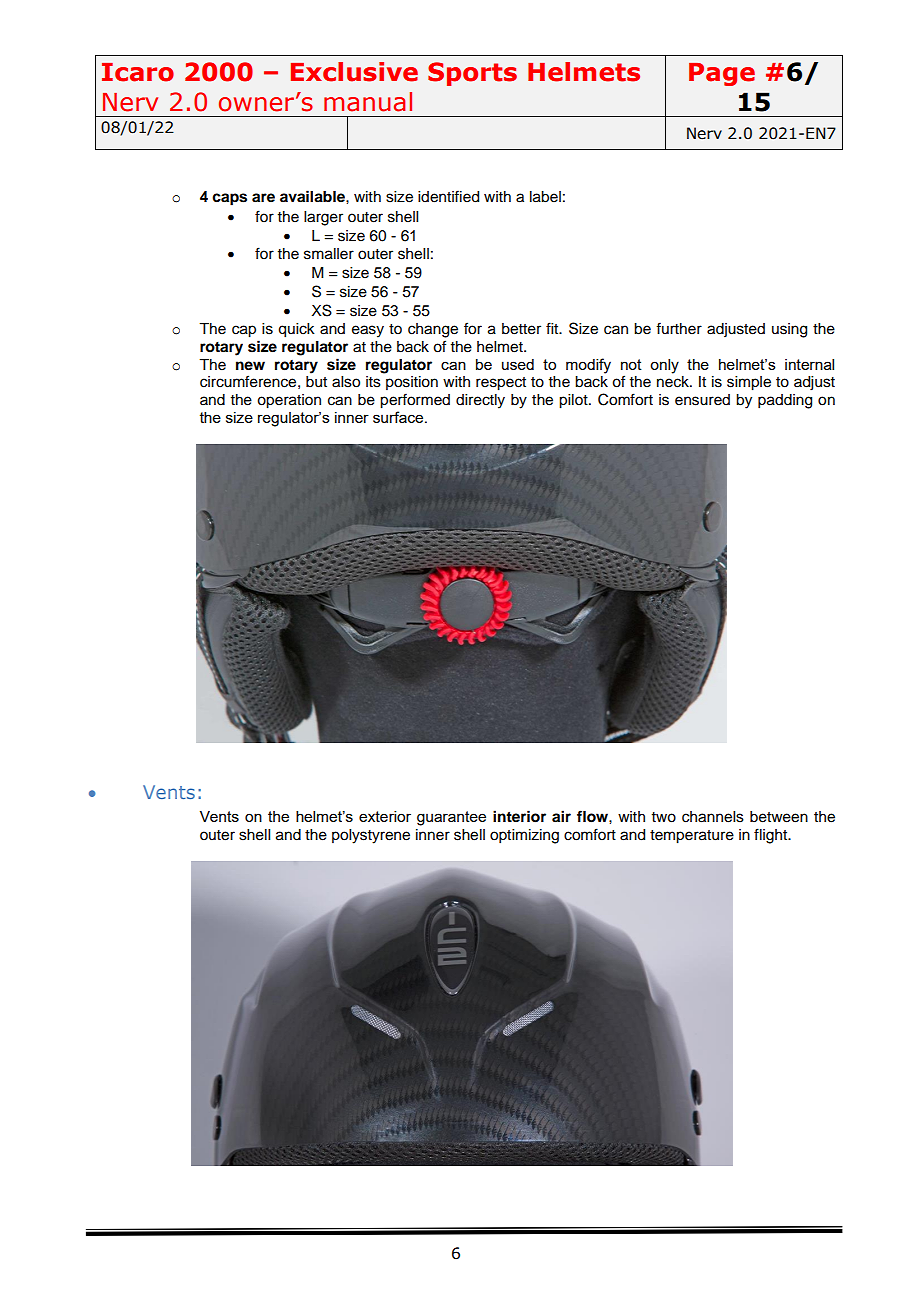 This screenshot has height=1308, width=924. Describe the element at coordinates (316, 382) in the screenshot. I see `but` at that location.
